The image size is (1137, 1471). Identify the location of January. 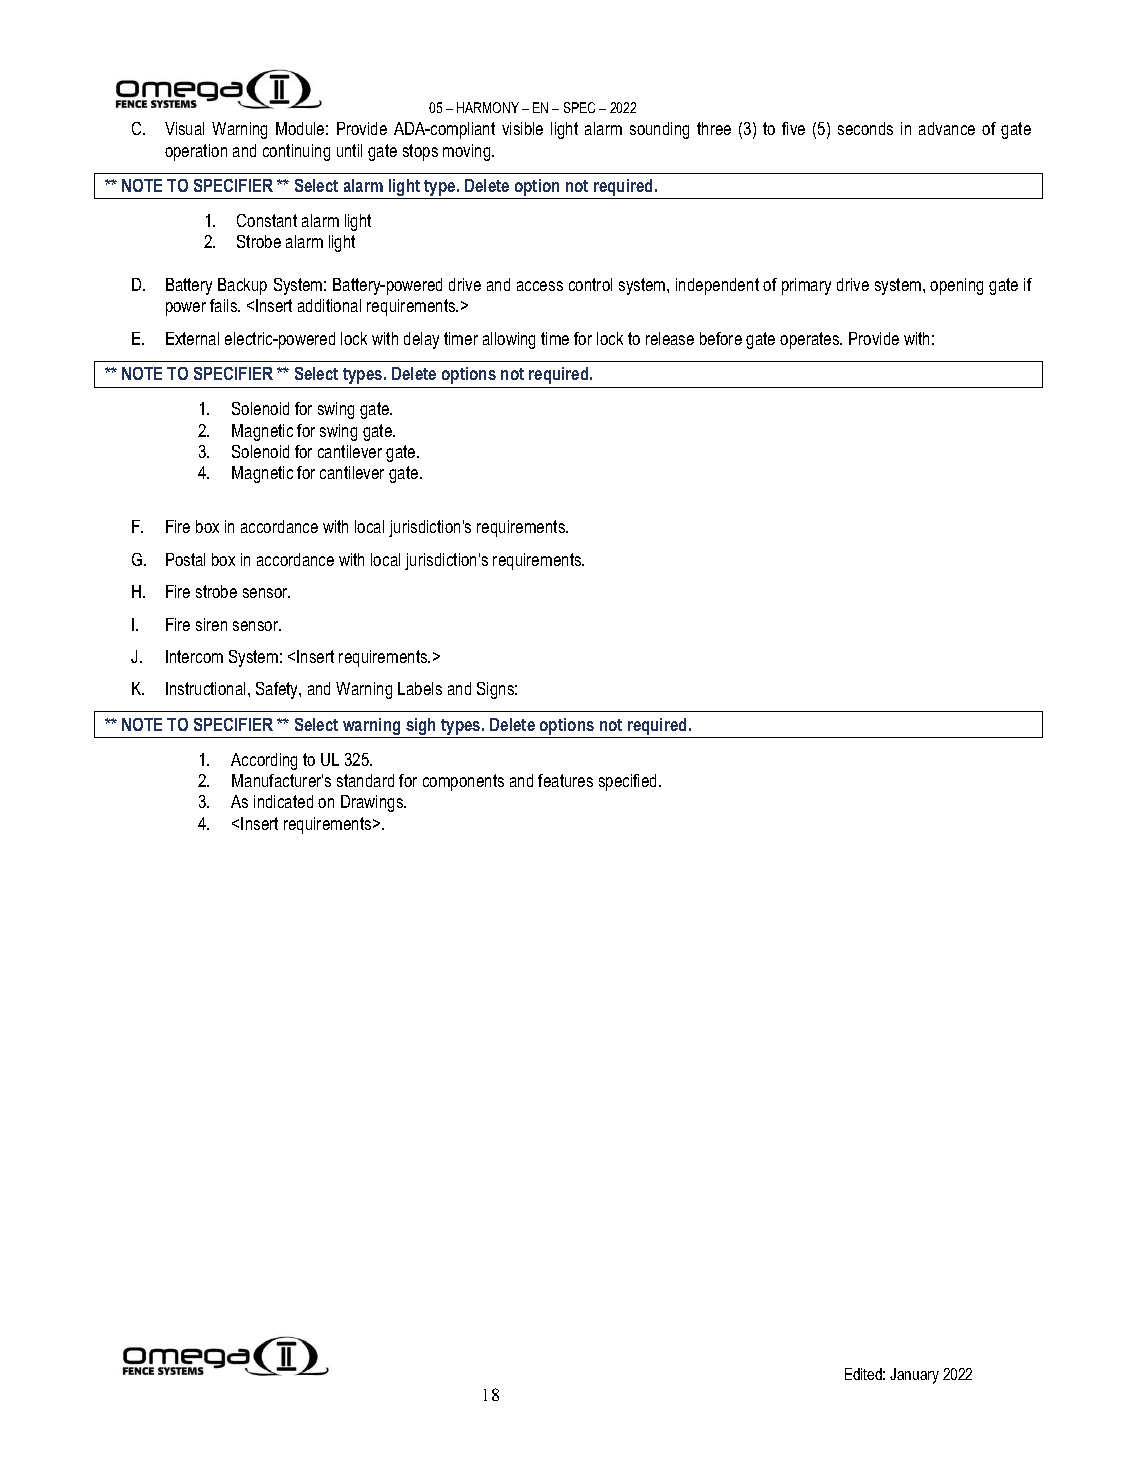
(914, 1376).
